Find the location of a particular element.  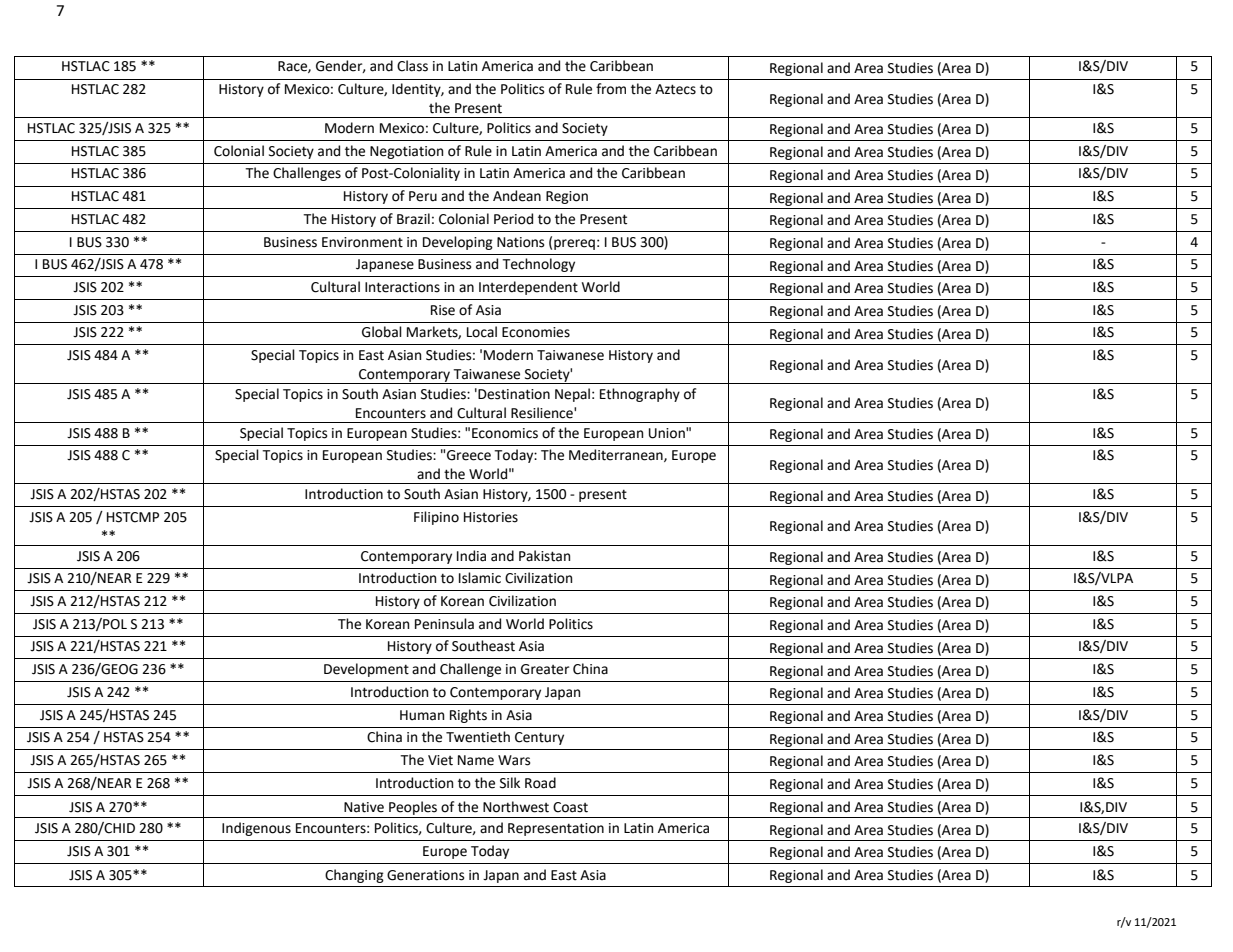

Mediterranean is located at coordinates (617, 455).
